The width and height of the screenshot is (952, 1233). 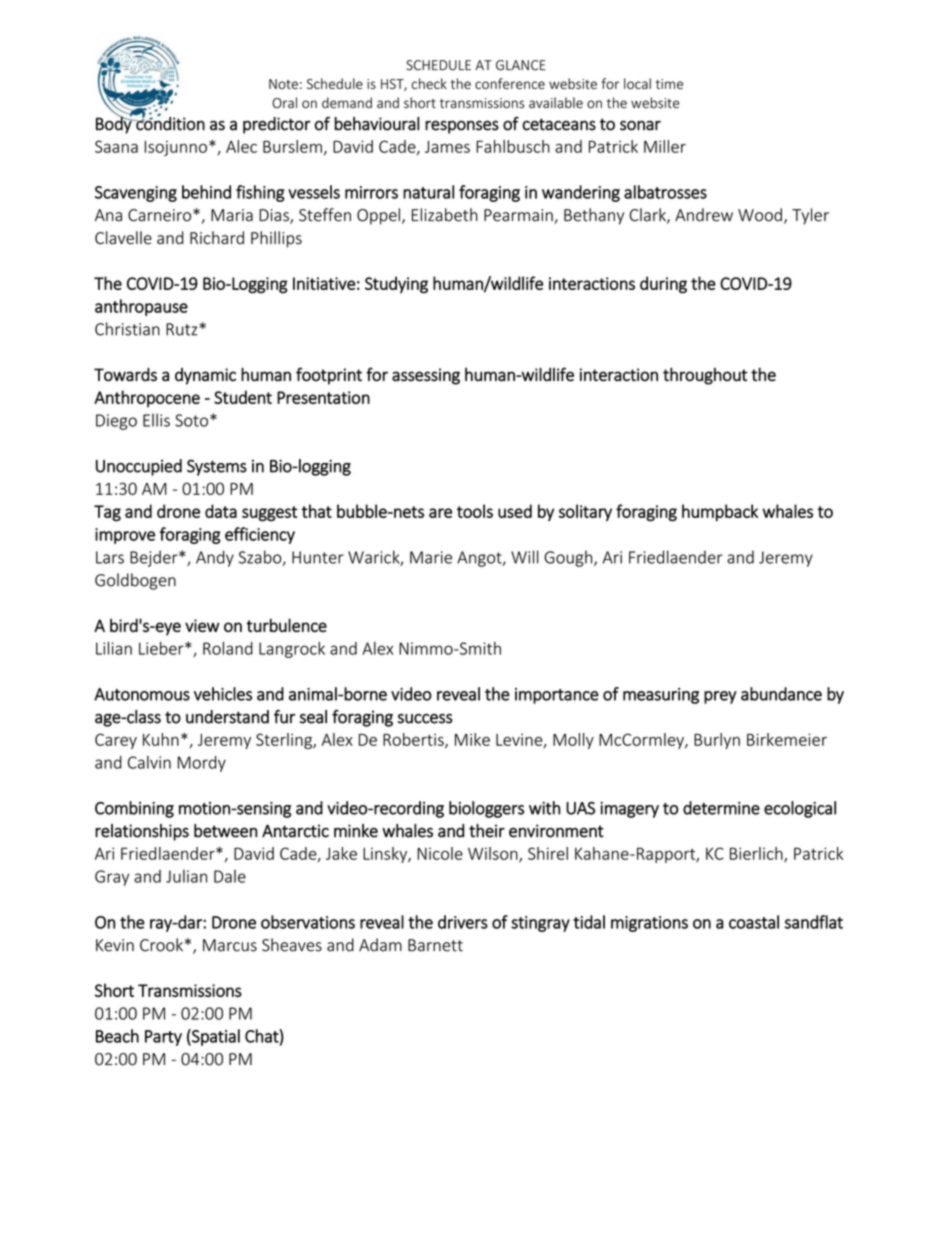 I want to click on check, so click(x=429, y=83).
